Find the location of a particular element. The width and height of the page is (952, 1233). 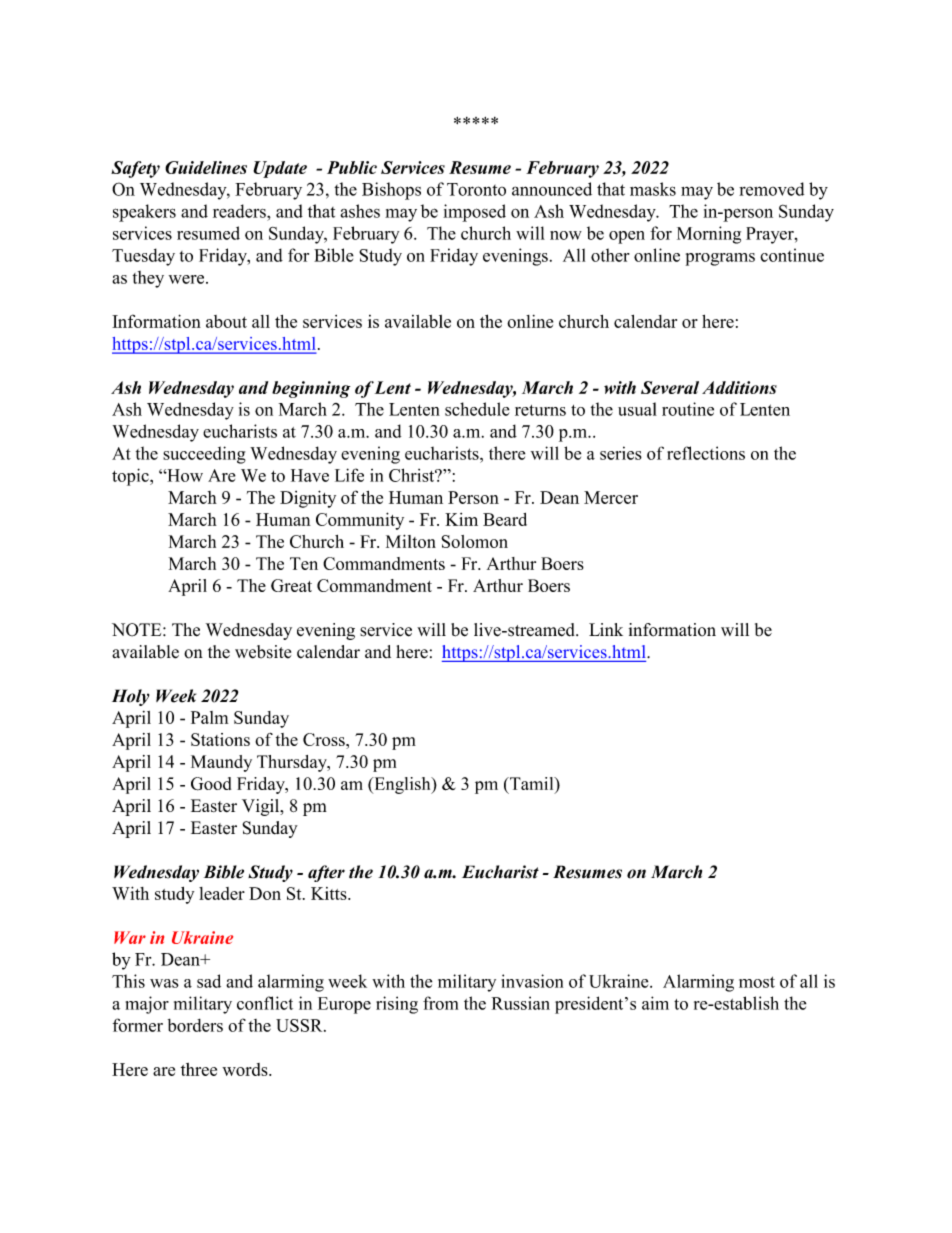

website is located at coordinates (263, 652).
